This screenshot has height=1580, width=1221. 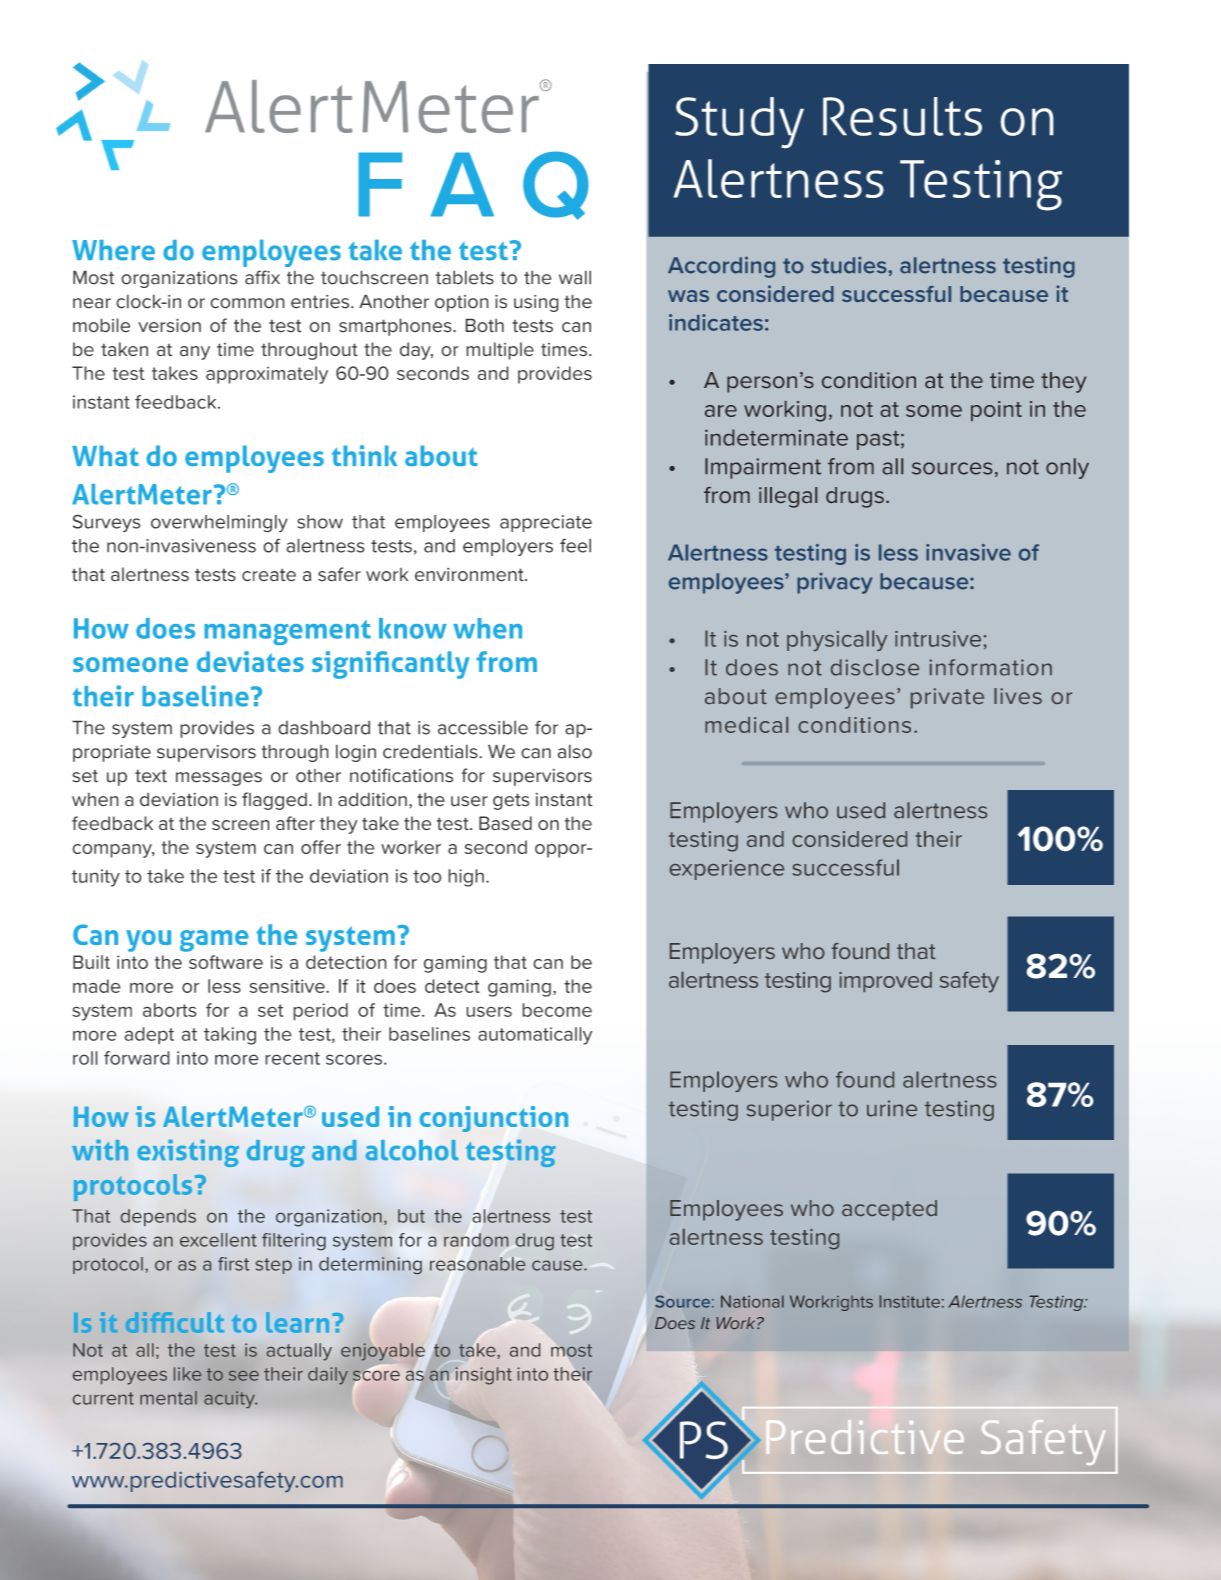 I want to click on Results, so click(x=902, y=116).
